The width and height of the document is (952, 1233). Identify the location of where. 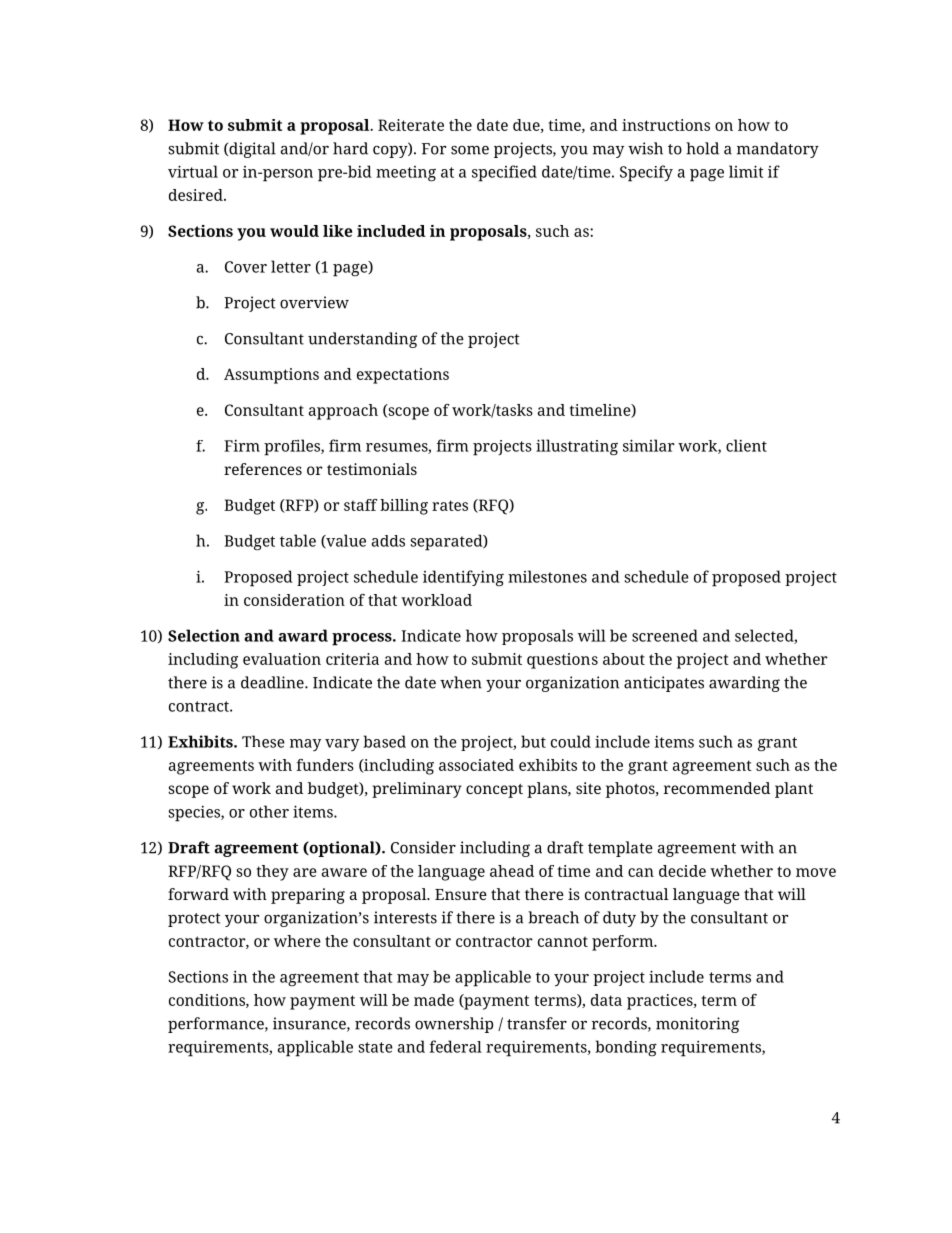
(297, 941).
